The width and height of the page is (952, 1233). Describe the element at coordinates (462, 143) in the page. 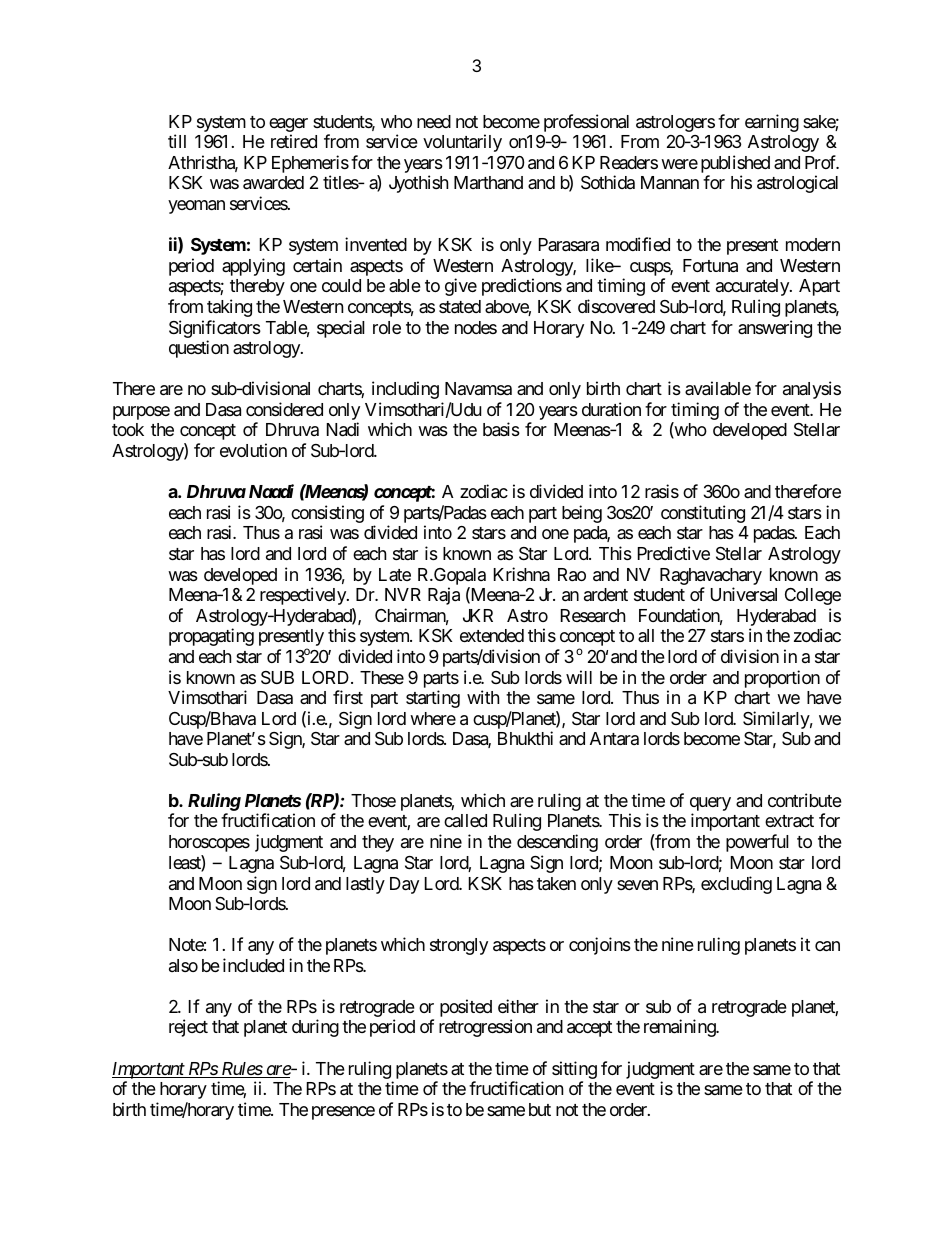

I see `voluntarily` at that location.
